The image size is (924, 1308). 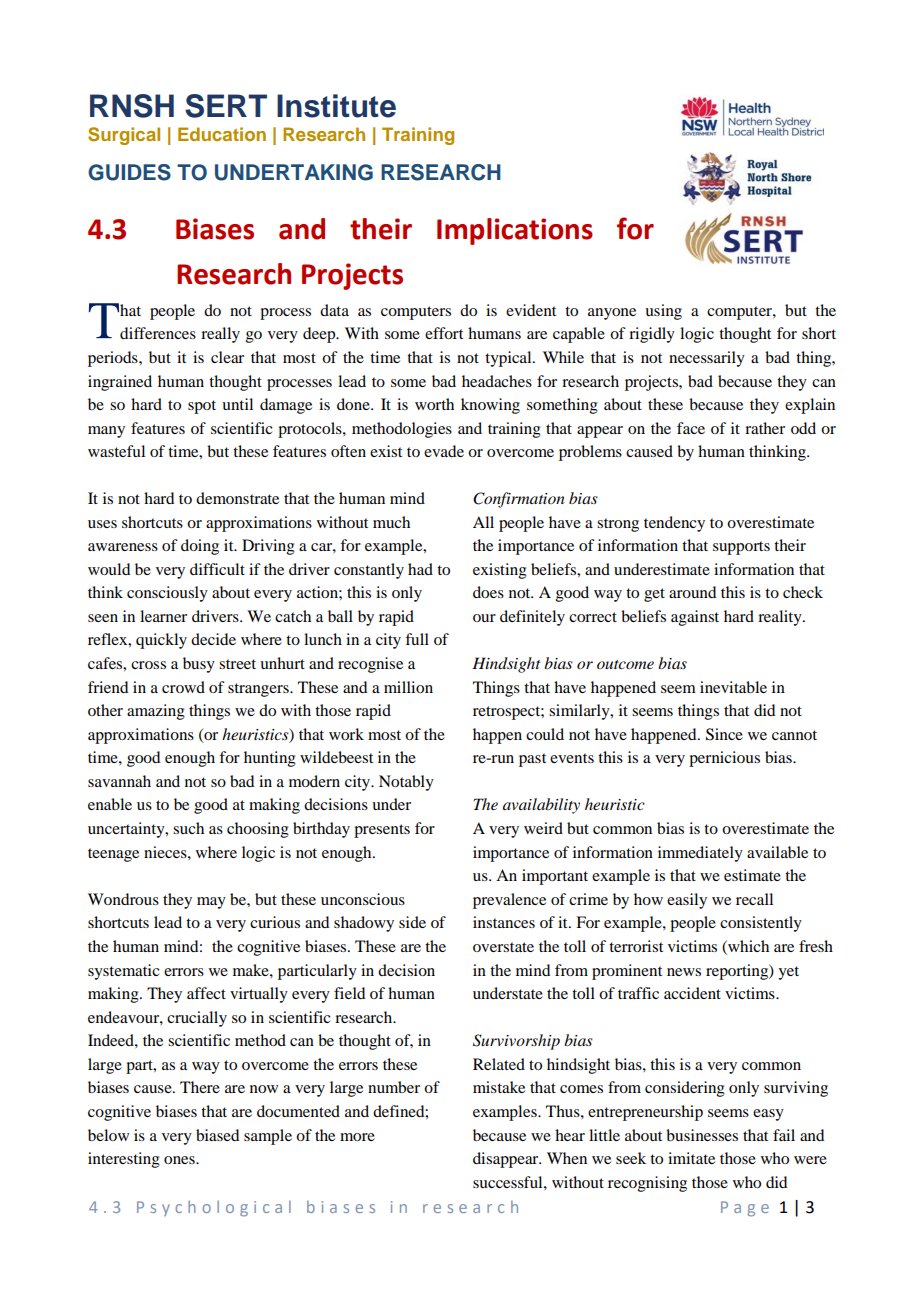 I want to click on immediately, so click(x=700, y=854).
